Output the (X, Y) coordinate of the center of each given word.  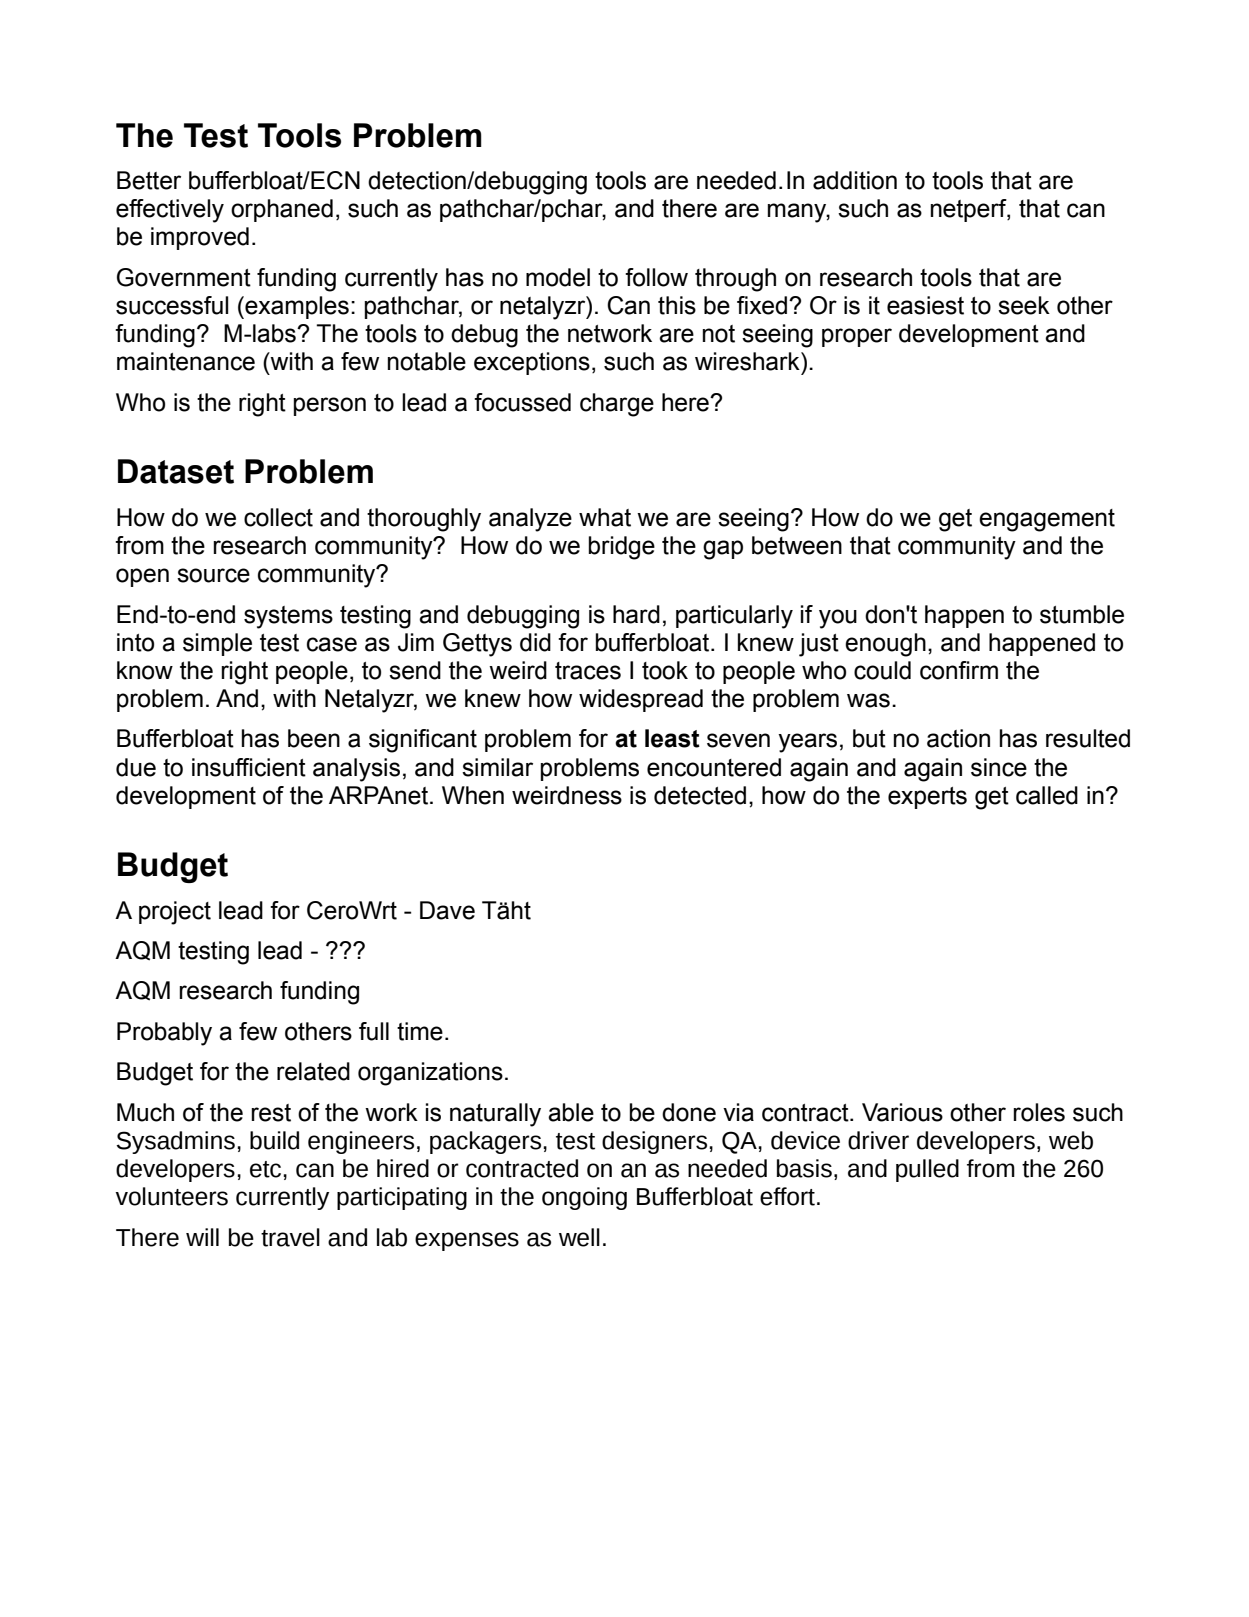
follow (656, 277)
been (314, 738)
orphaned (282, 210)
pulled (927, 1170)
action (958, 738)
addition (855, 180)
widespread (641, 700)
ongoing (584, 1198)
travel (290, 1237)
